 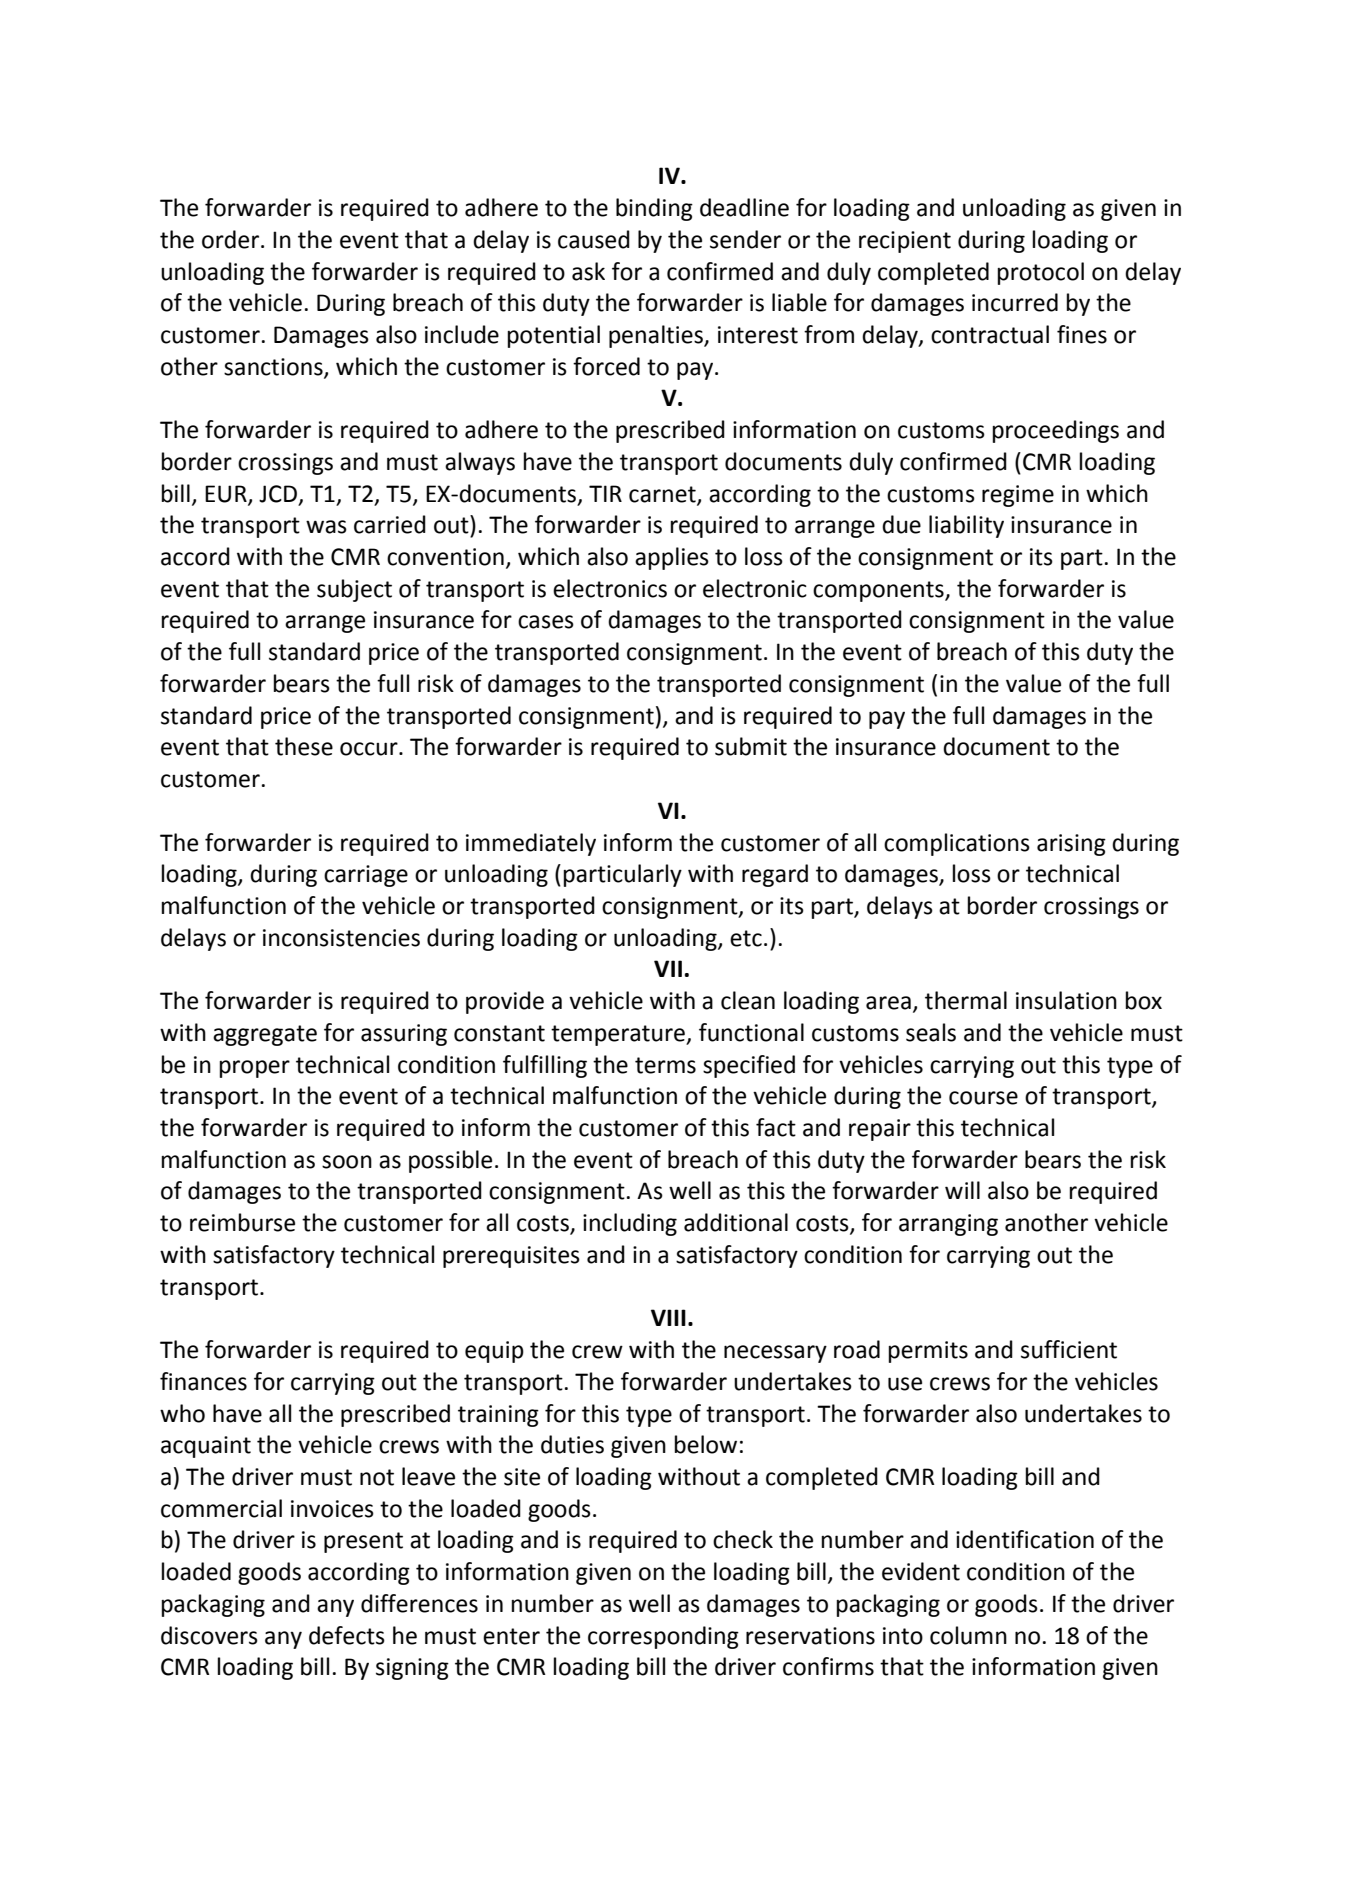 I want to click on binding, so click(x=654, y=209).
